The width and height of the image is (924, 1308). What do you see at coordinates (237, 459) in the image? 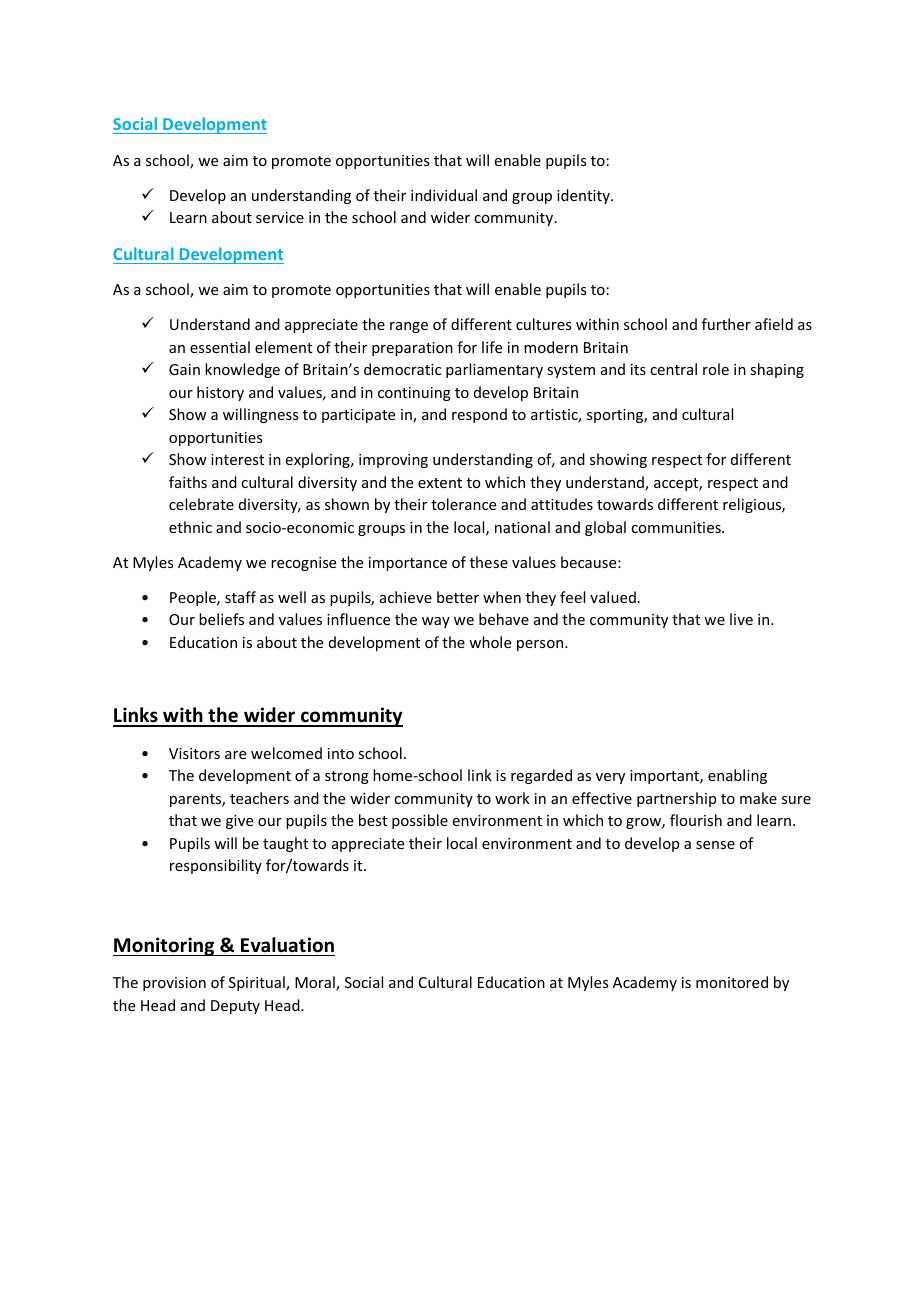
I see `interest` at bounding box center [237, 459].
